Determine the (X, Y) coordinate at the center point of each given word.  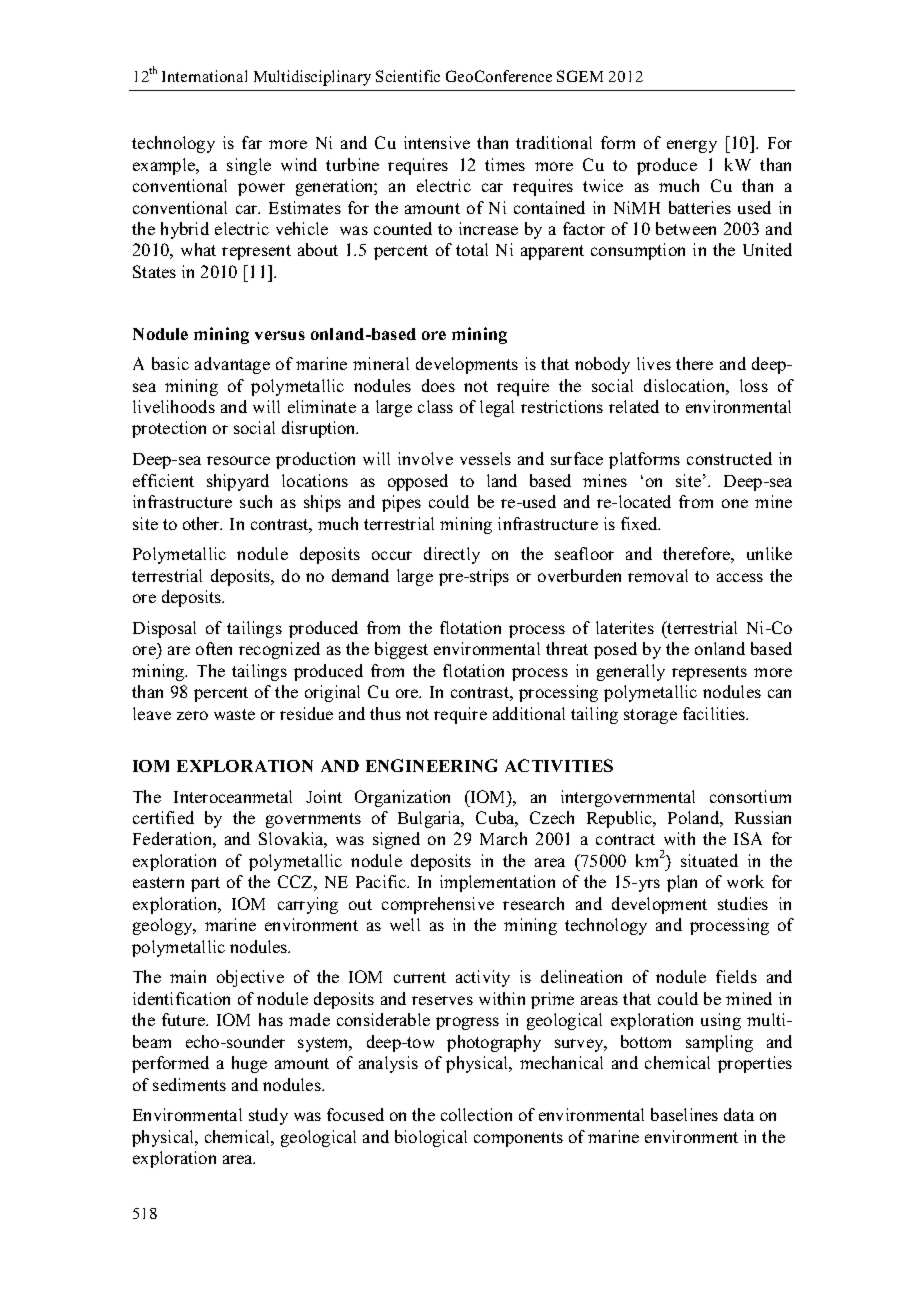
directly (452, 555)
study (268, 1116)
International (204, 76)
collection (476, 1114)
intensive (437, 142)
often (214, 648)
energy (692, 146)
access (740, 577)
